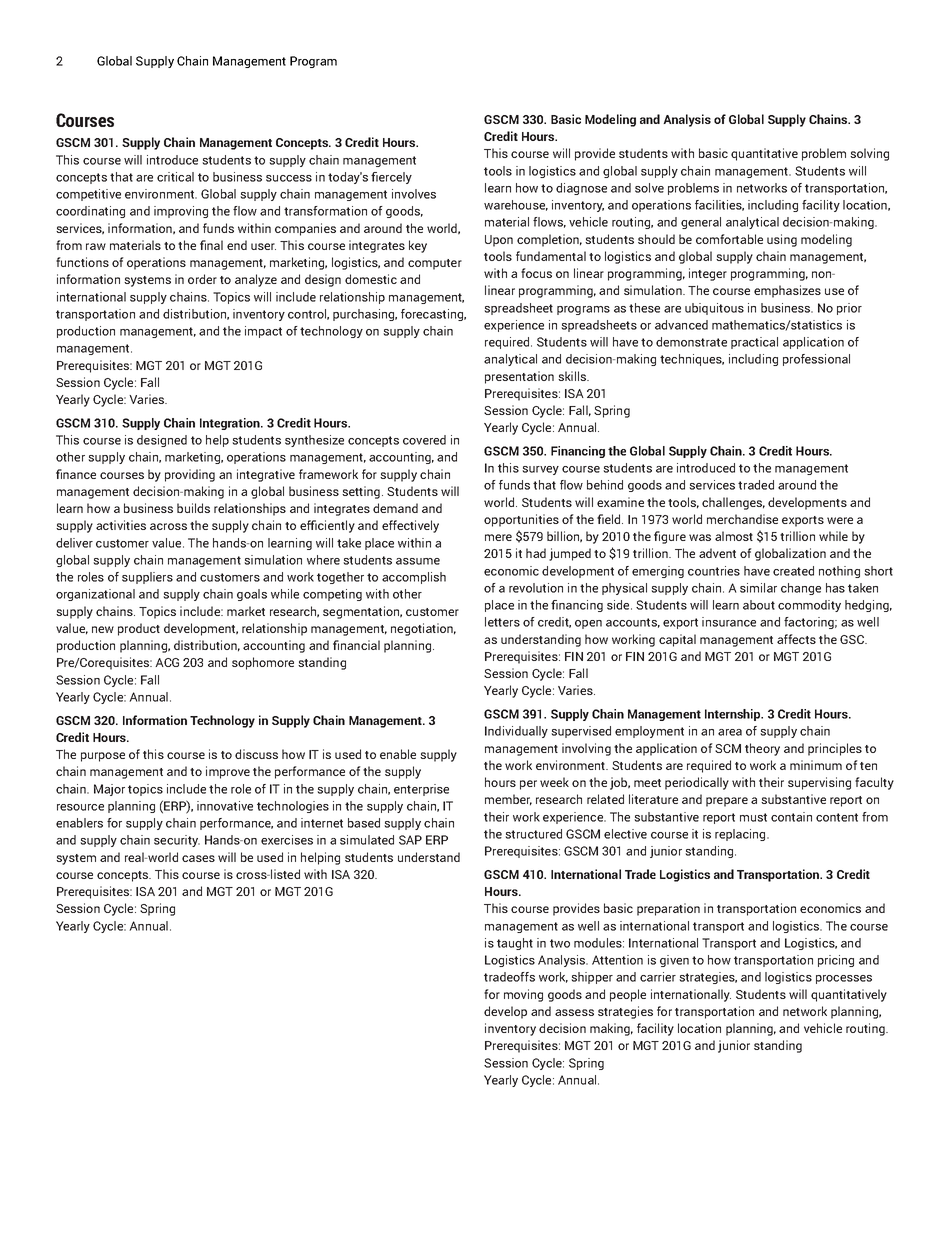  I want to click on critical, so click(175, 177).
